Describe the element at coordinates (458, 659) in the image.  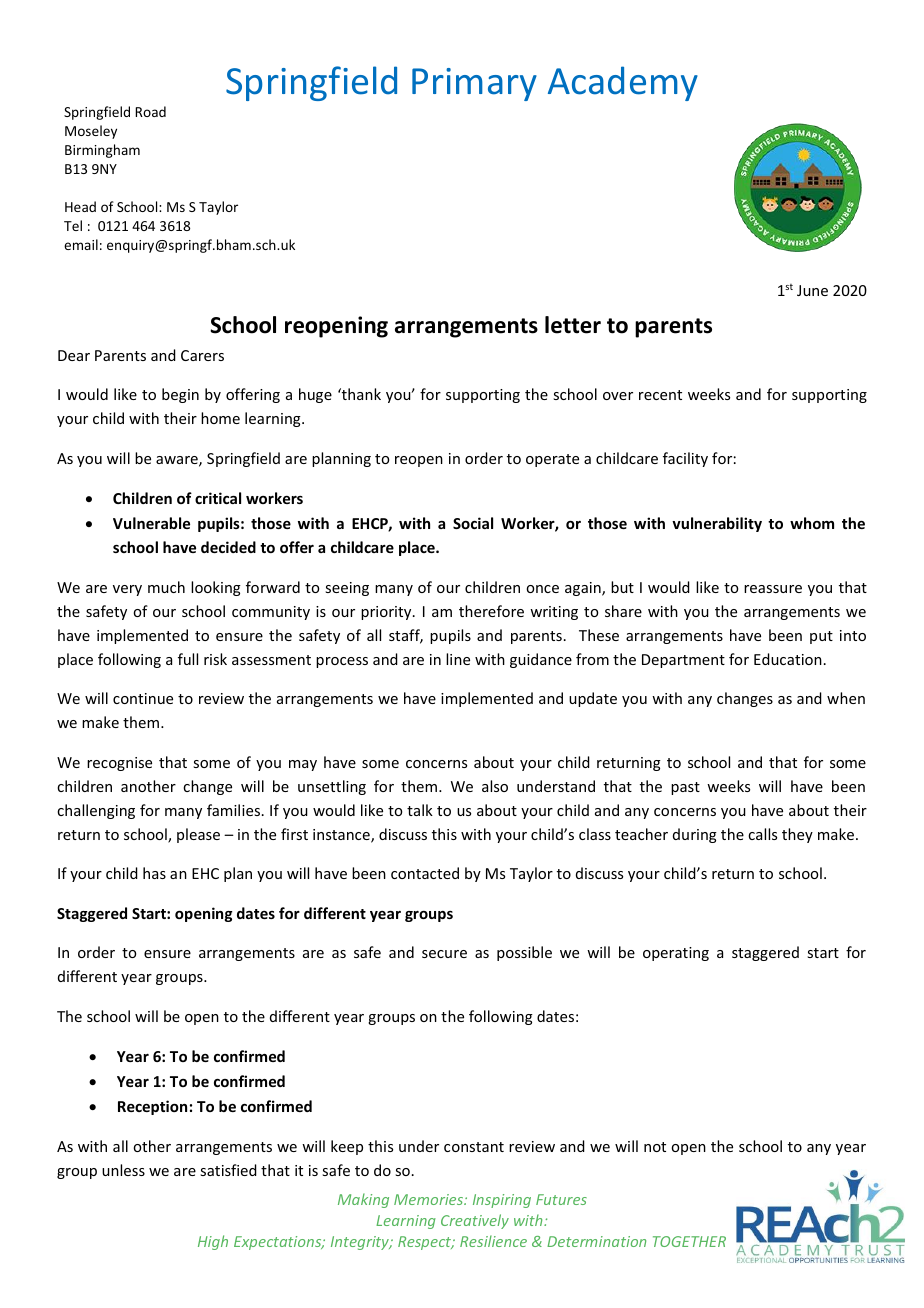
I see `line` at that location.
